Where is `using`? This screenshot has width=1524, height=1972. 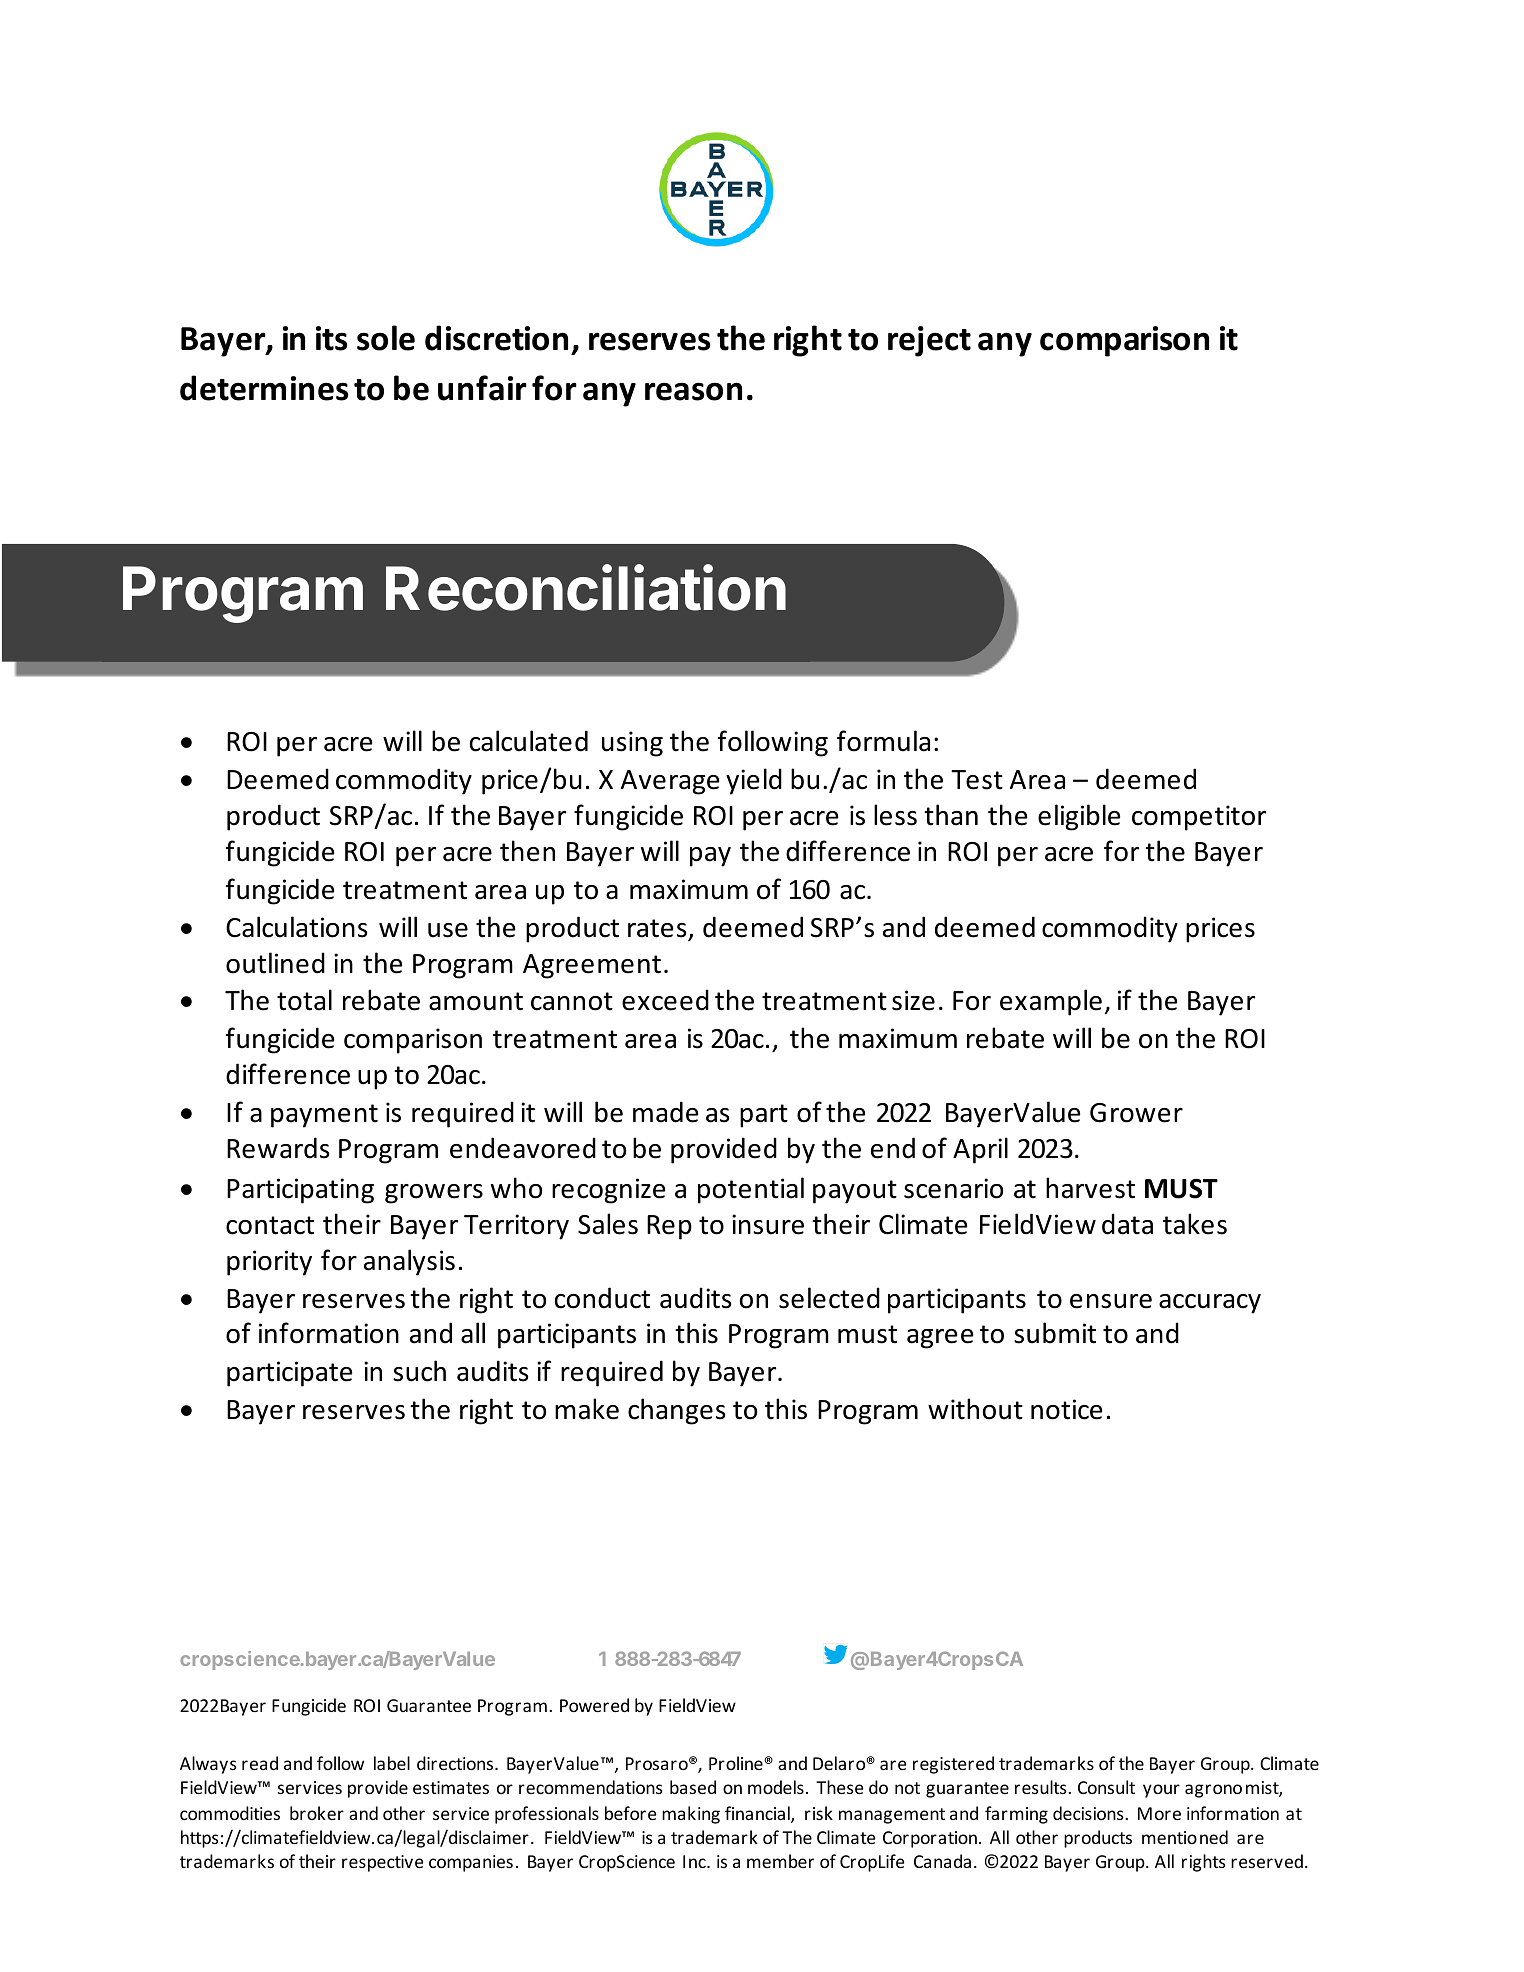
using is located at coordinates (632, 744).
